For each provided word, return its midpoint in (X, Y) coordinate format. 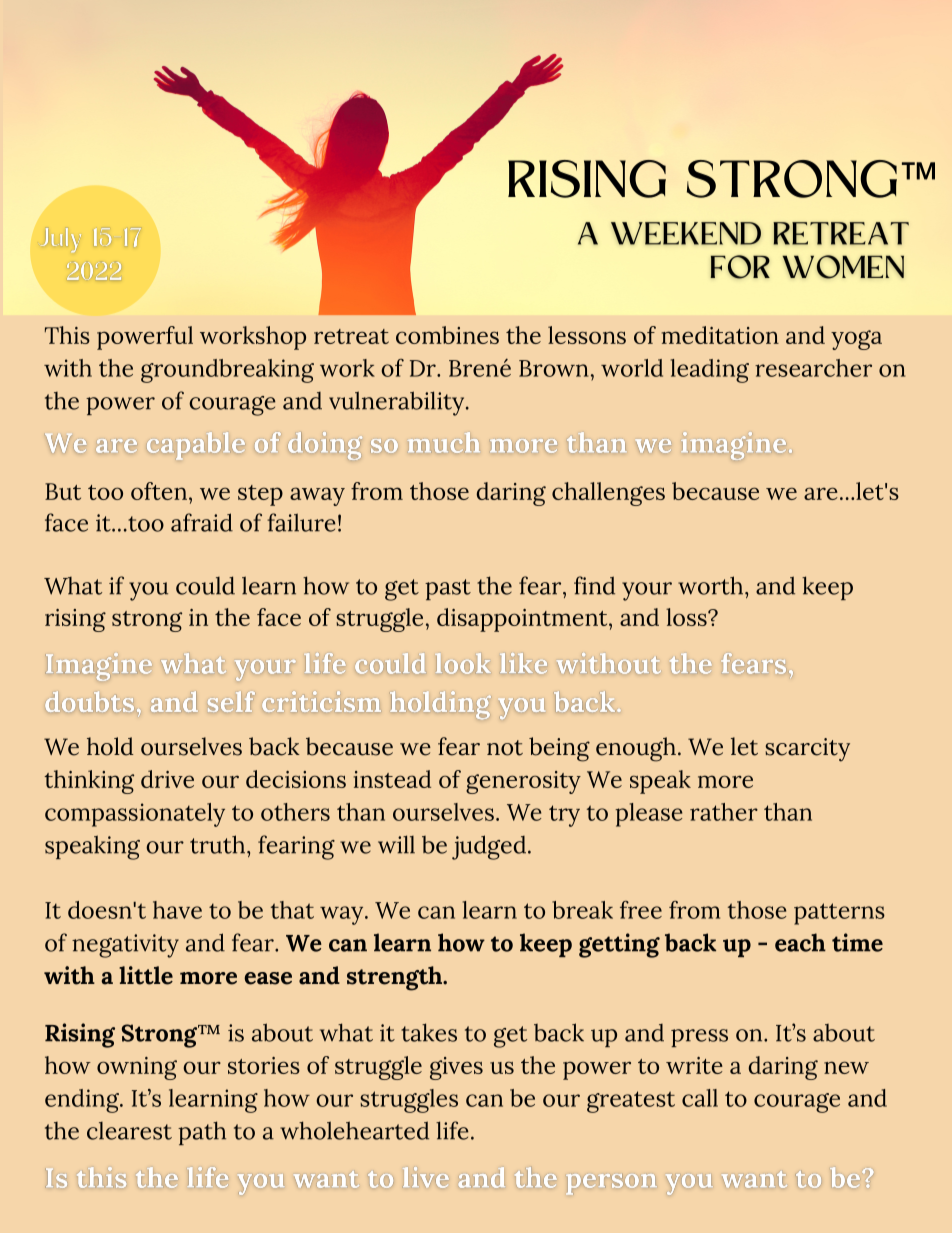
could (205, 585)
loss (687, 617)
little (146, 975)
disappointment (523, 620)
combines (447, 335)
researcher (813, 368)
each (800, 942)
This (67, 335)
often (159, 491)
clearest (129, 1131)
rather (724, 812)
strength (396, 978)
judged (489, 847)
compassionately (135, 815)
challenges (608, 494)
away (317, 496)
